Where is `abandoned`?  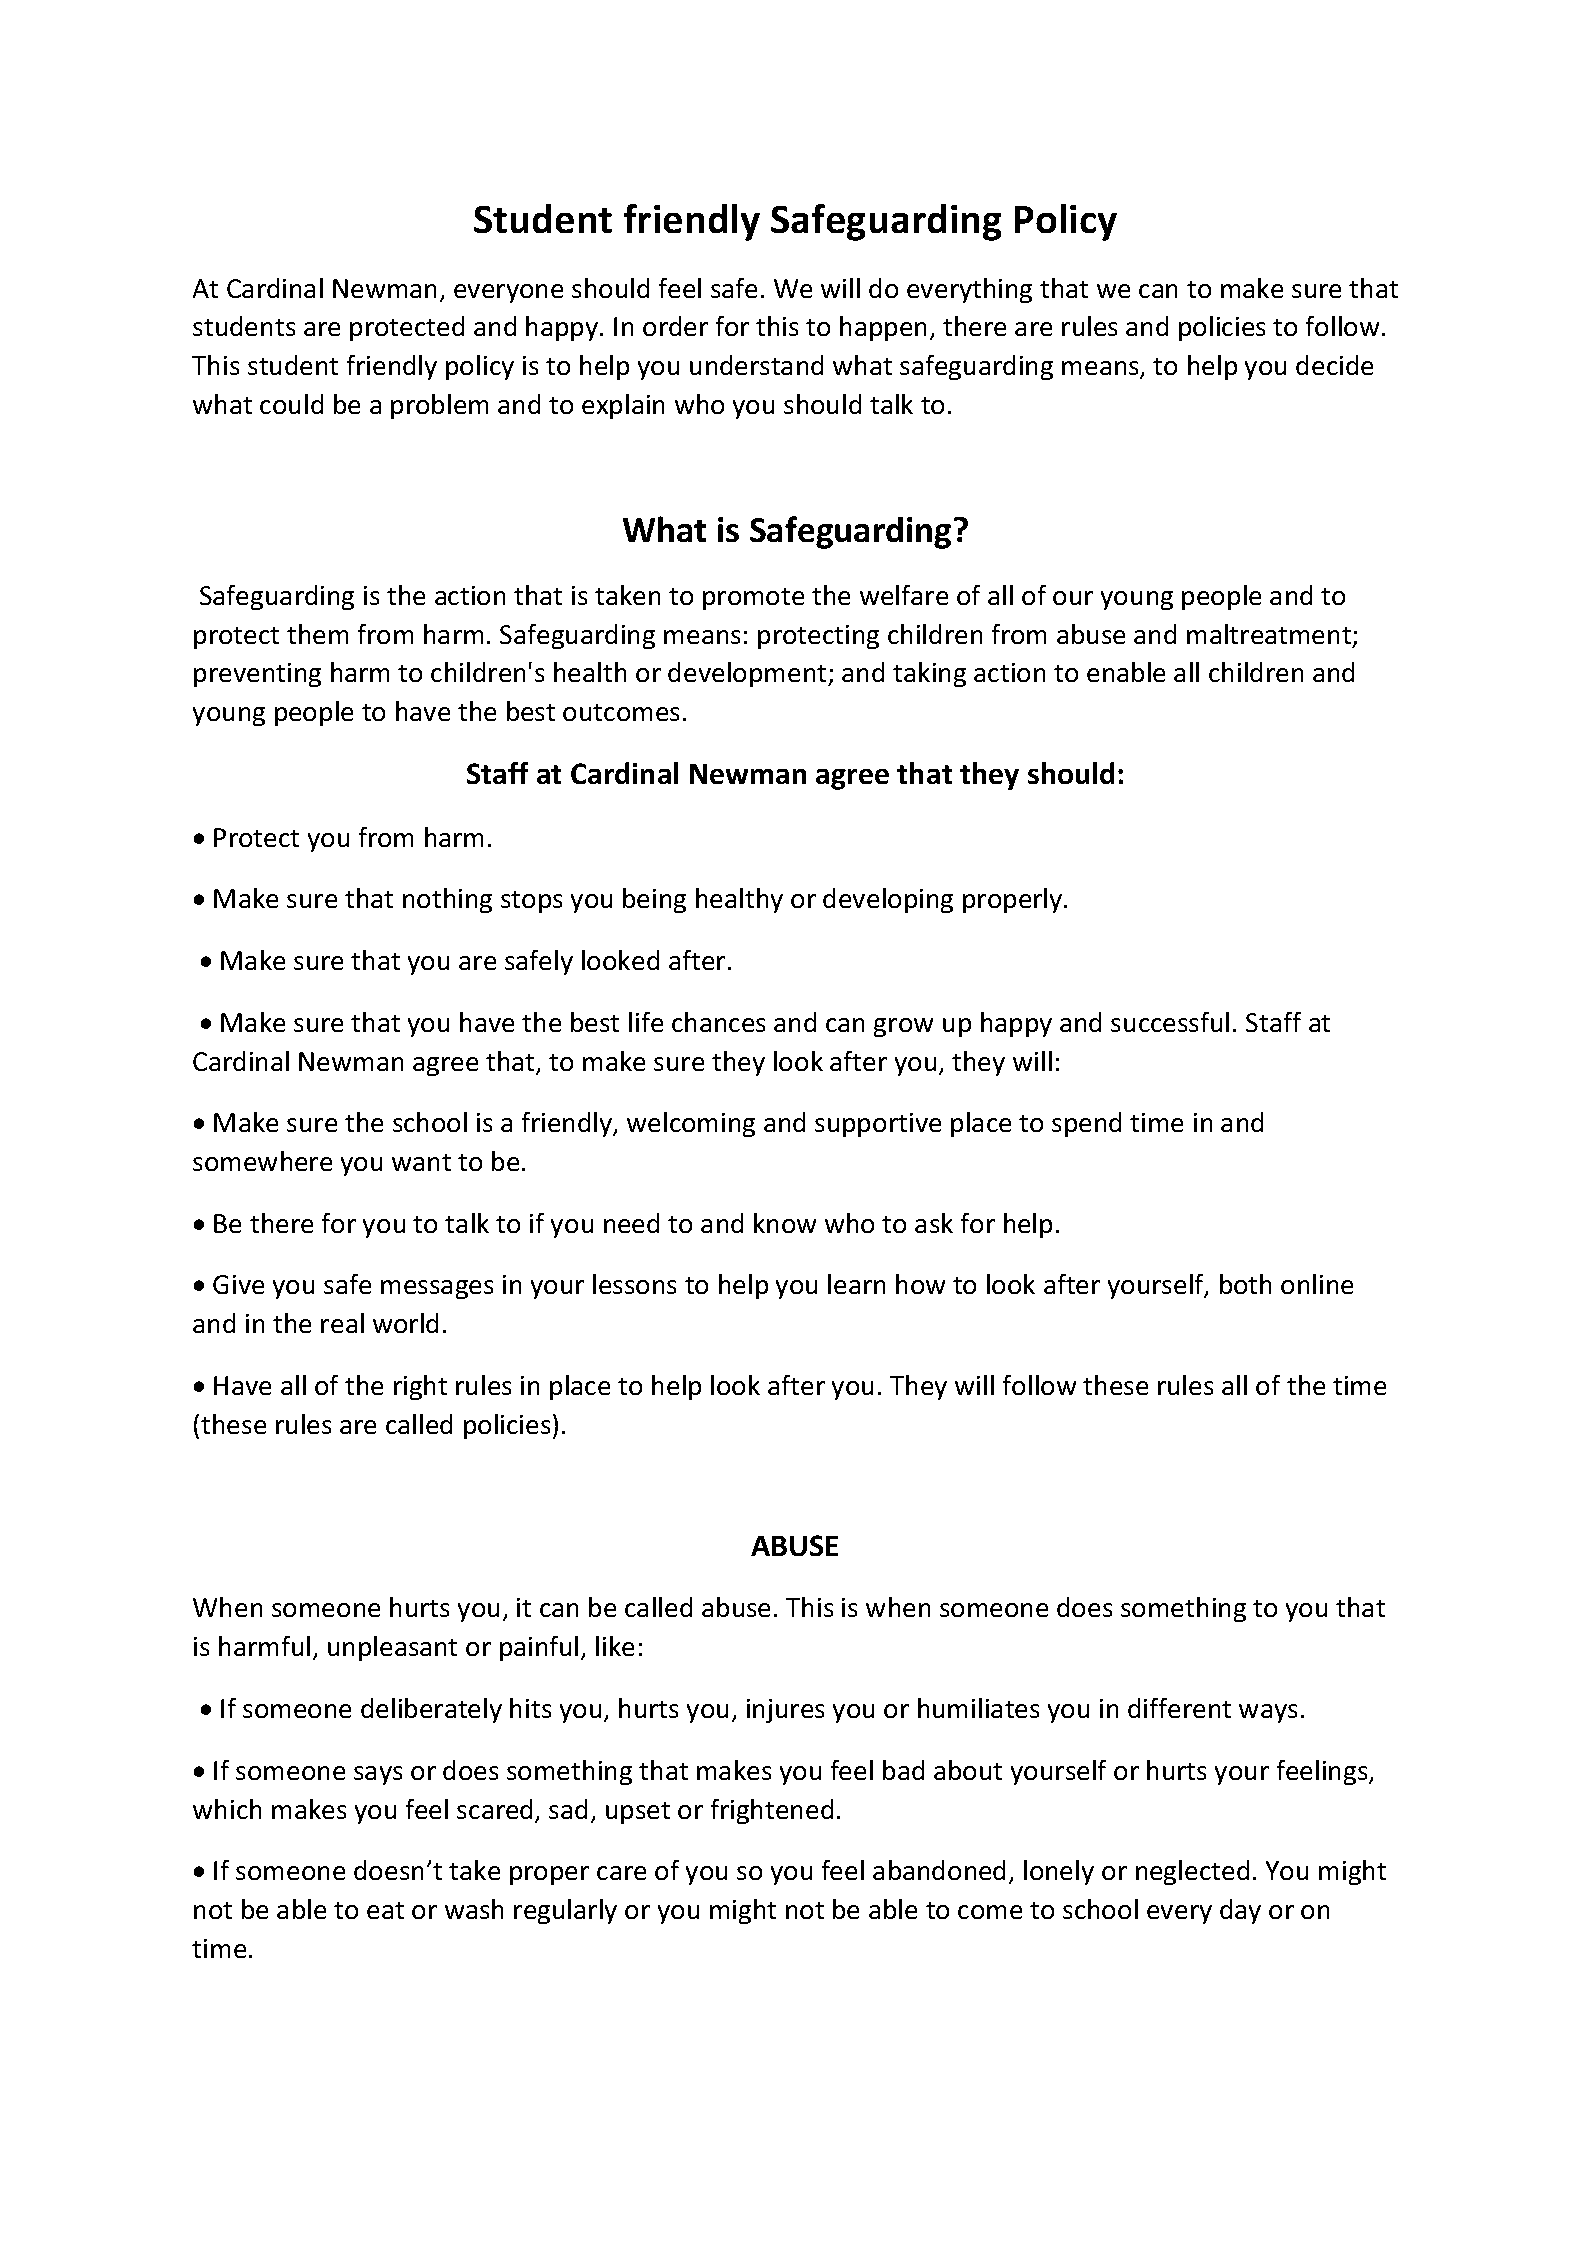 abandoned is located at coordinates (939, 1870).
